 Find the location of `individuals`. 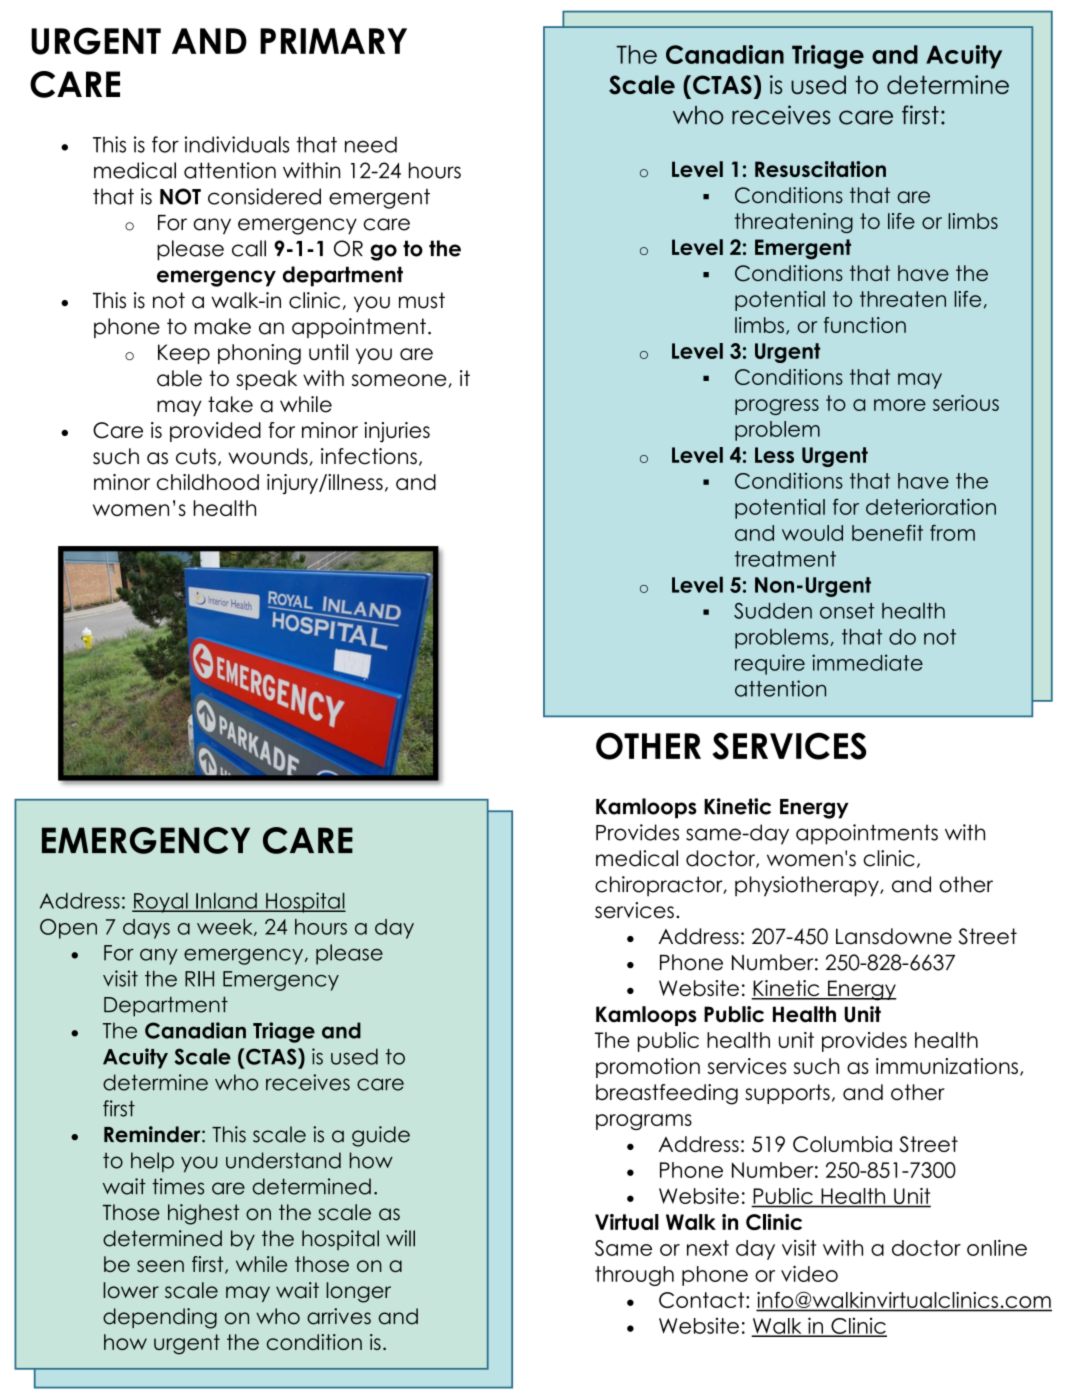

individuals is located at coordinates (237, 144).
